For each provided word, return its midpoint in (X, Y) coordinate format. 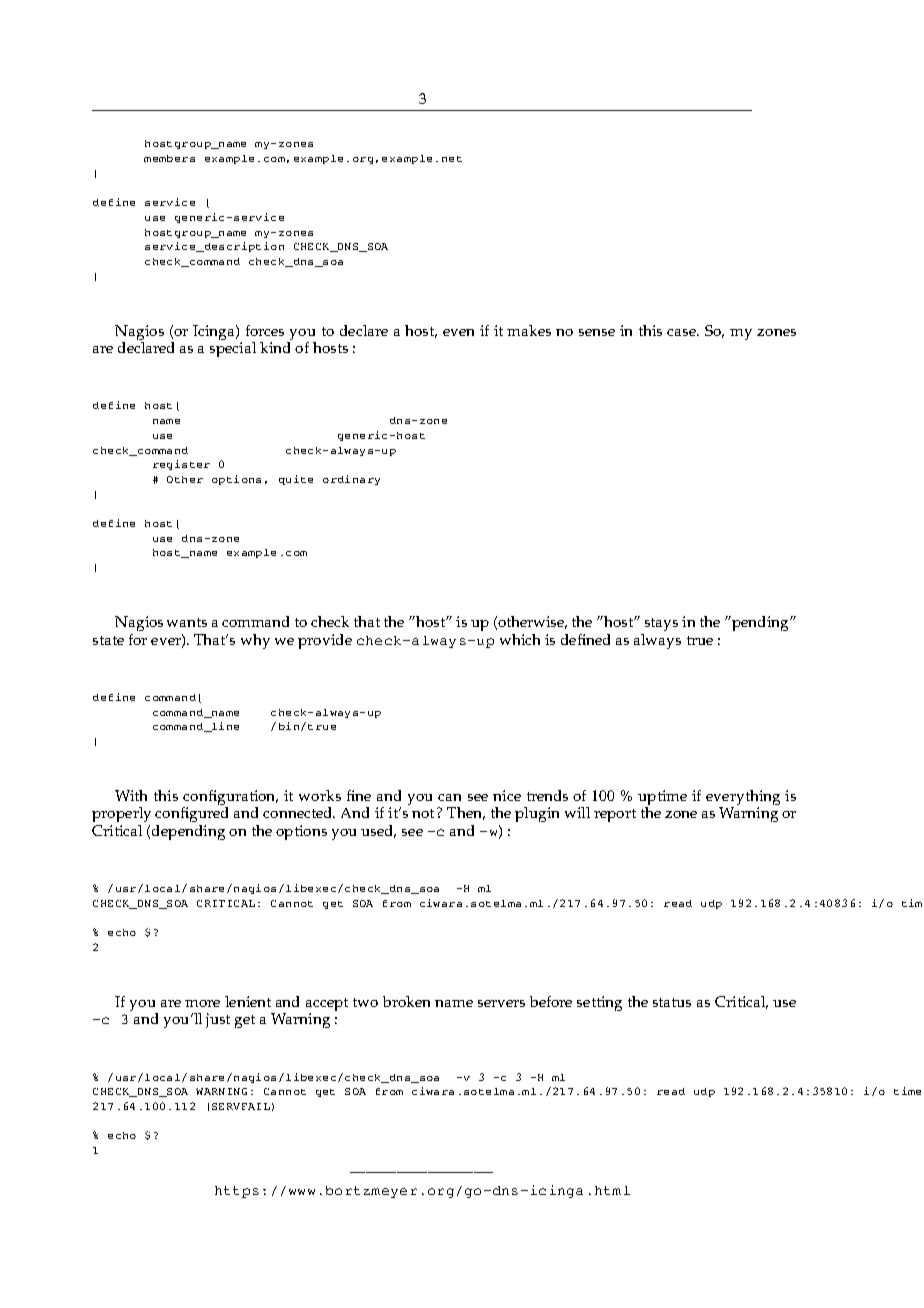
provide (325, 641)
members (169, 158)
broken (406, 1001)
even (458, 332)
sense (597, 332)
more (202, 1003)
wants (187, 622)
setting (599, 1003)
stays (661, 624)
